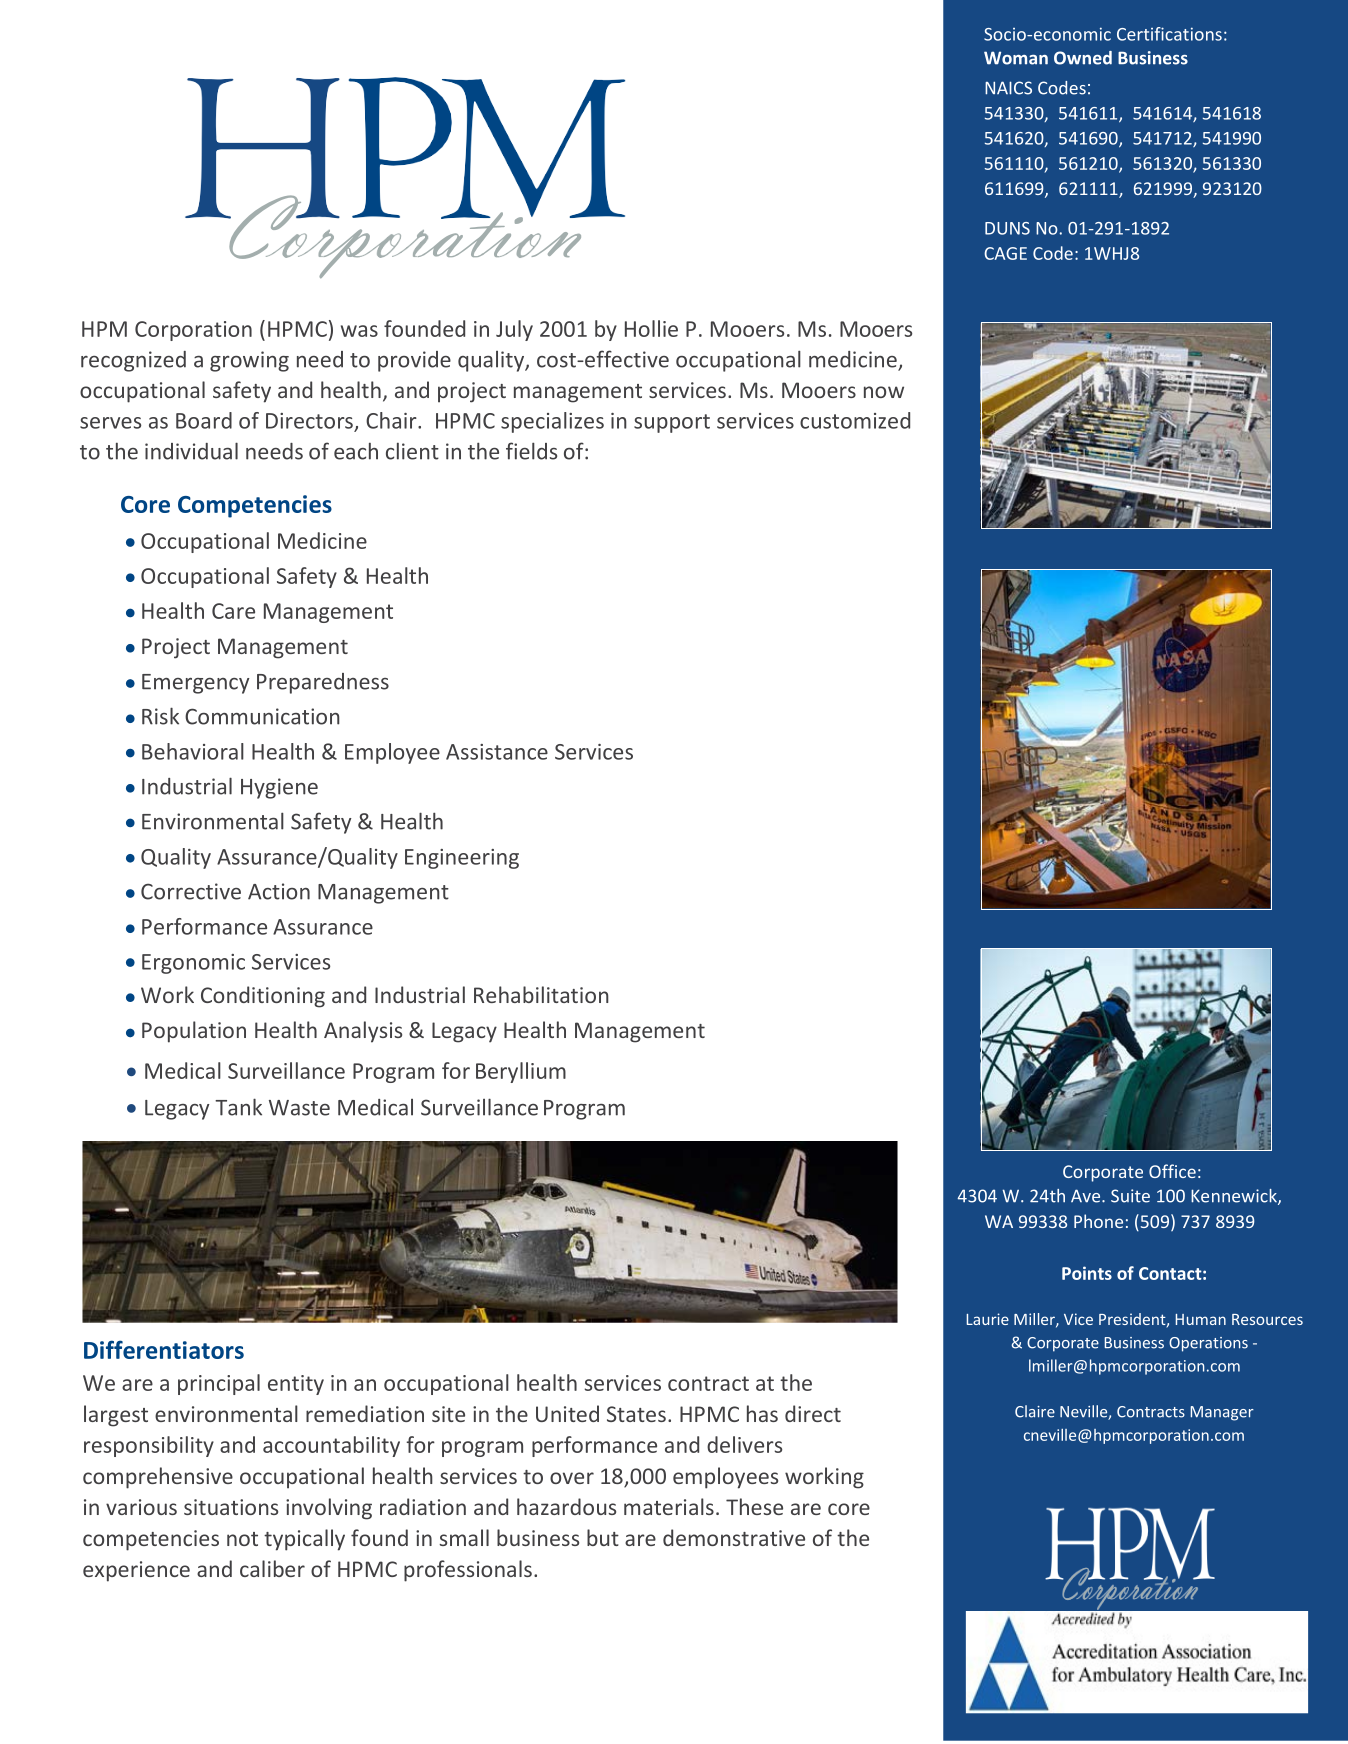  What do you see at coordinates (1008, 88) in the screenshot?
I see `NAICS` at bounding box center [1008, 88].
